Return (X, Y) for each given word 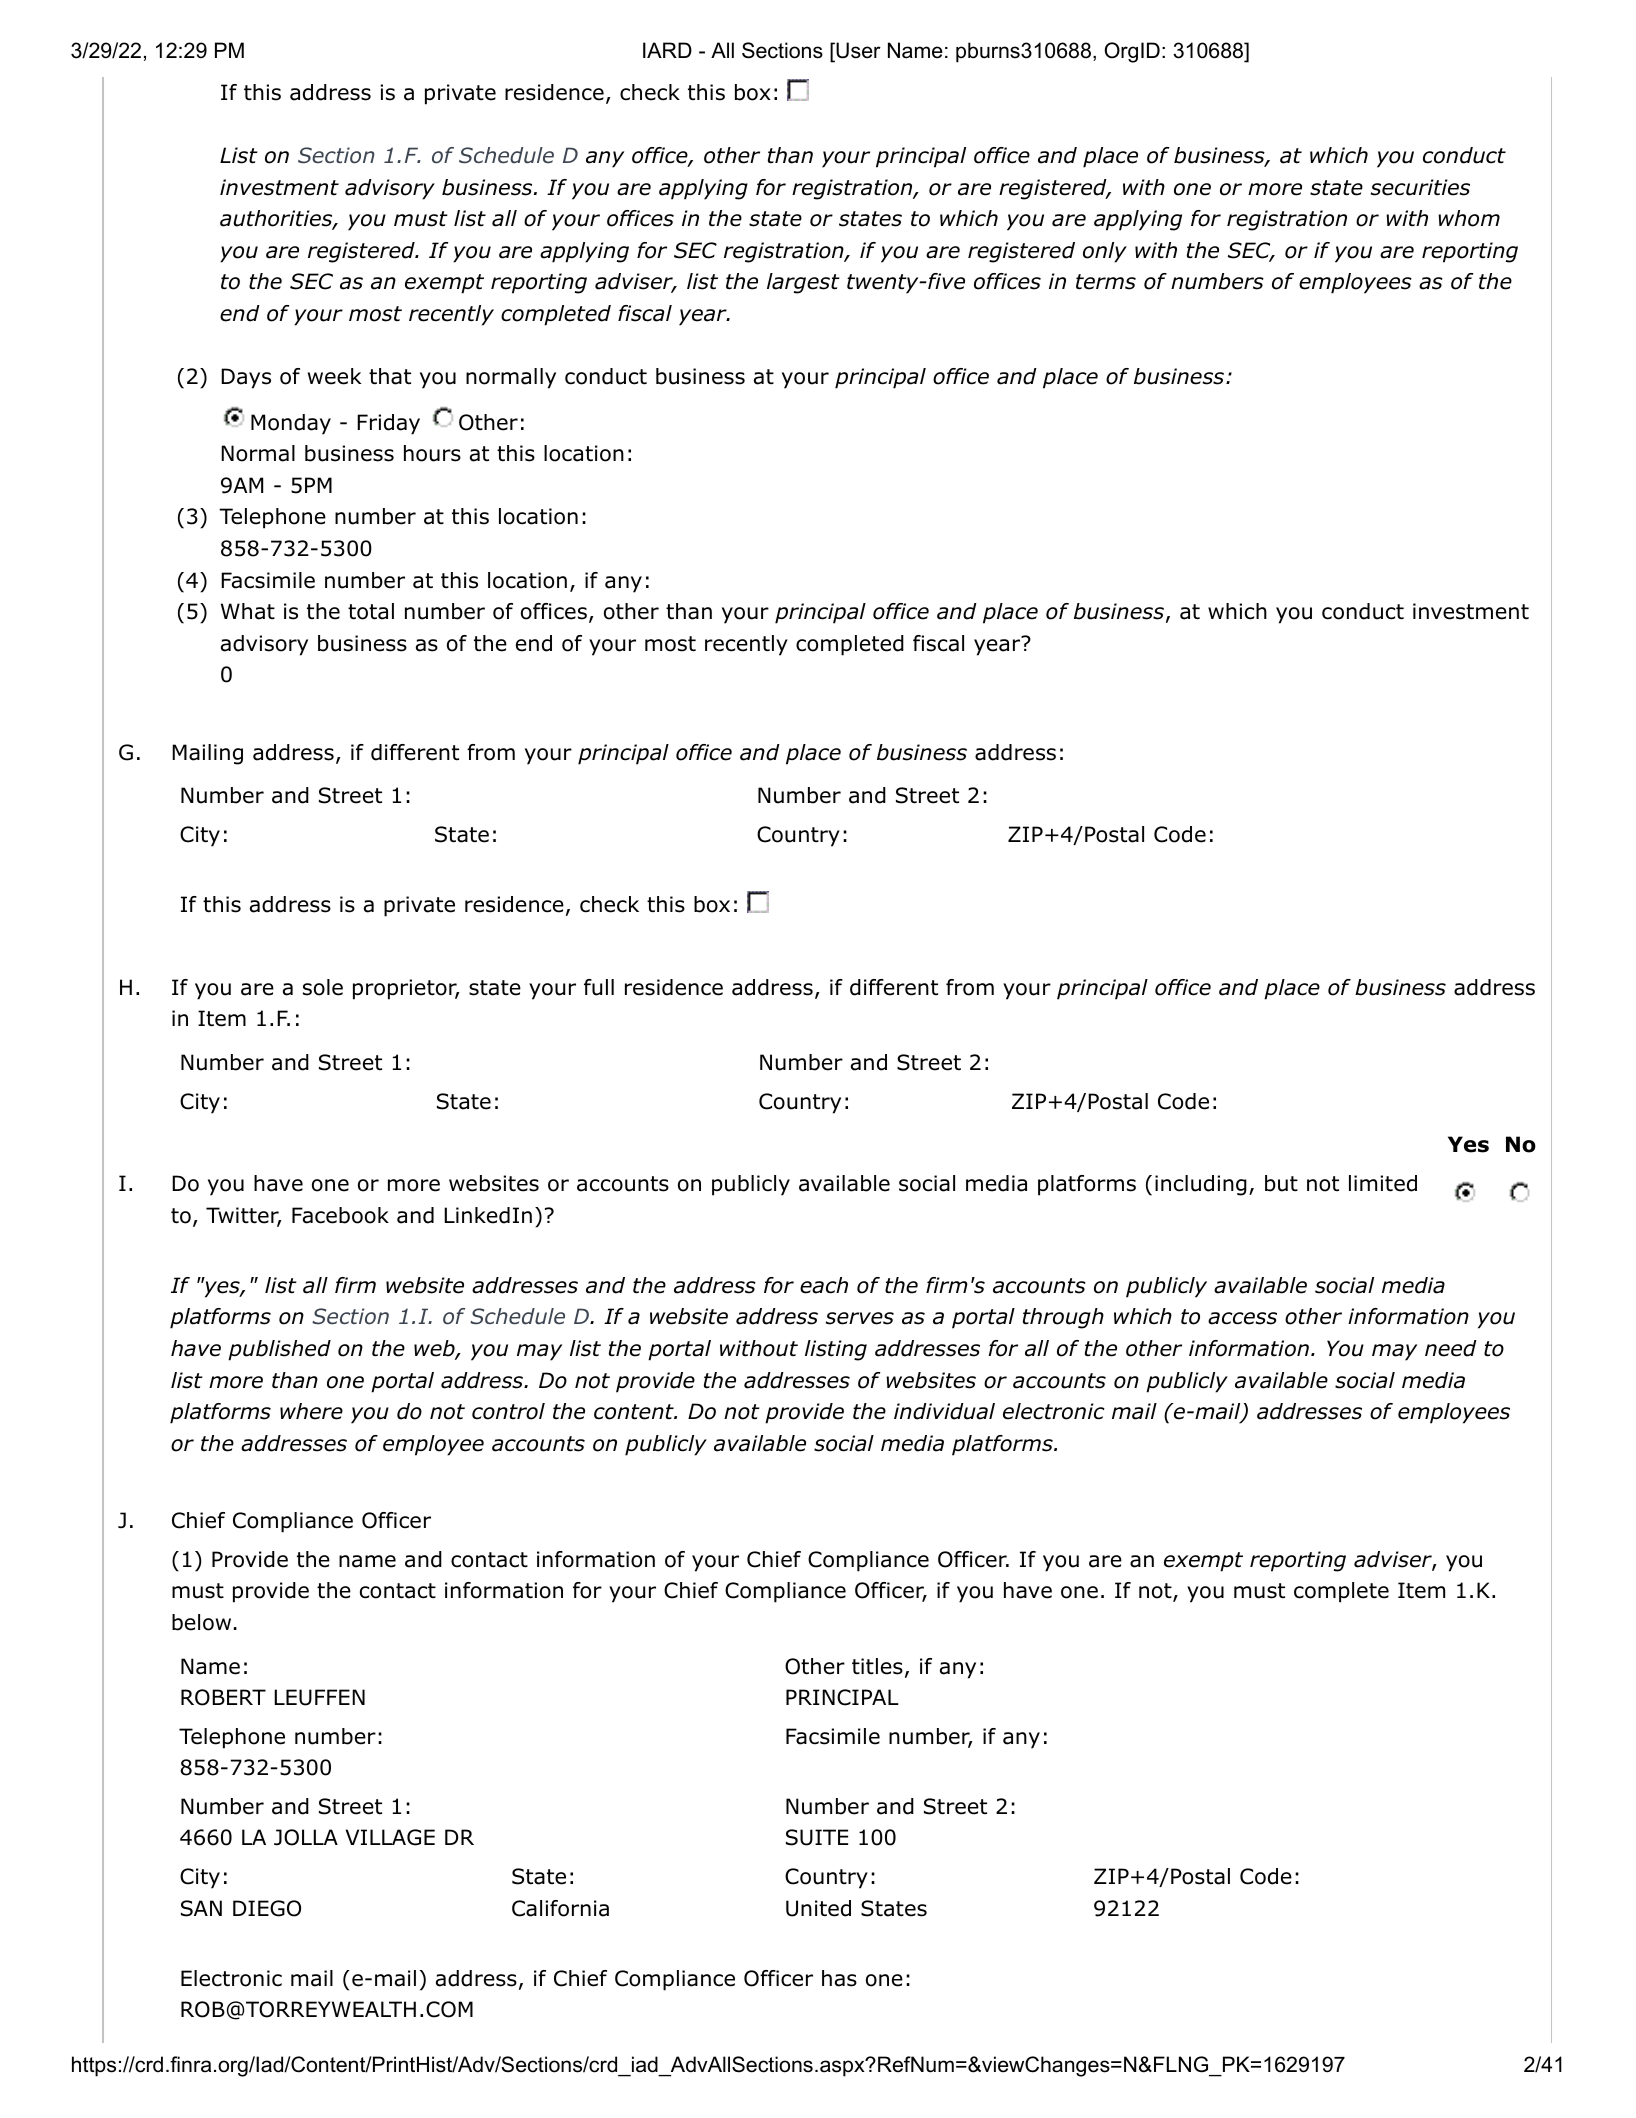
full (599, 987)
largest (803, 283)
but (1281, 1183)
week (334, 376)
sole (323, 987)
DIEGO (267, 1908)
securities (1420, 187)
